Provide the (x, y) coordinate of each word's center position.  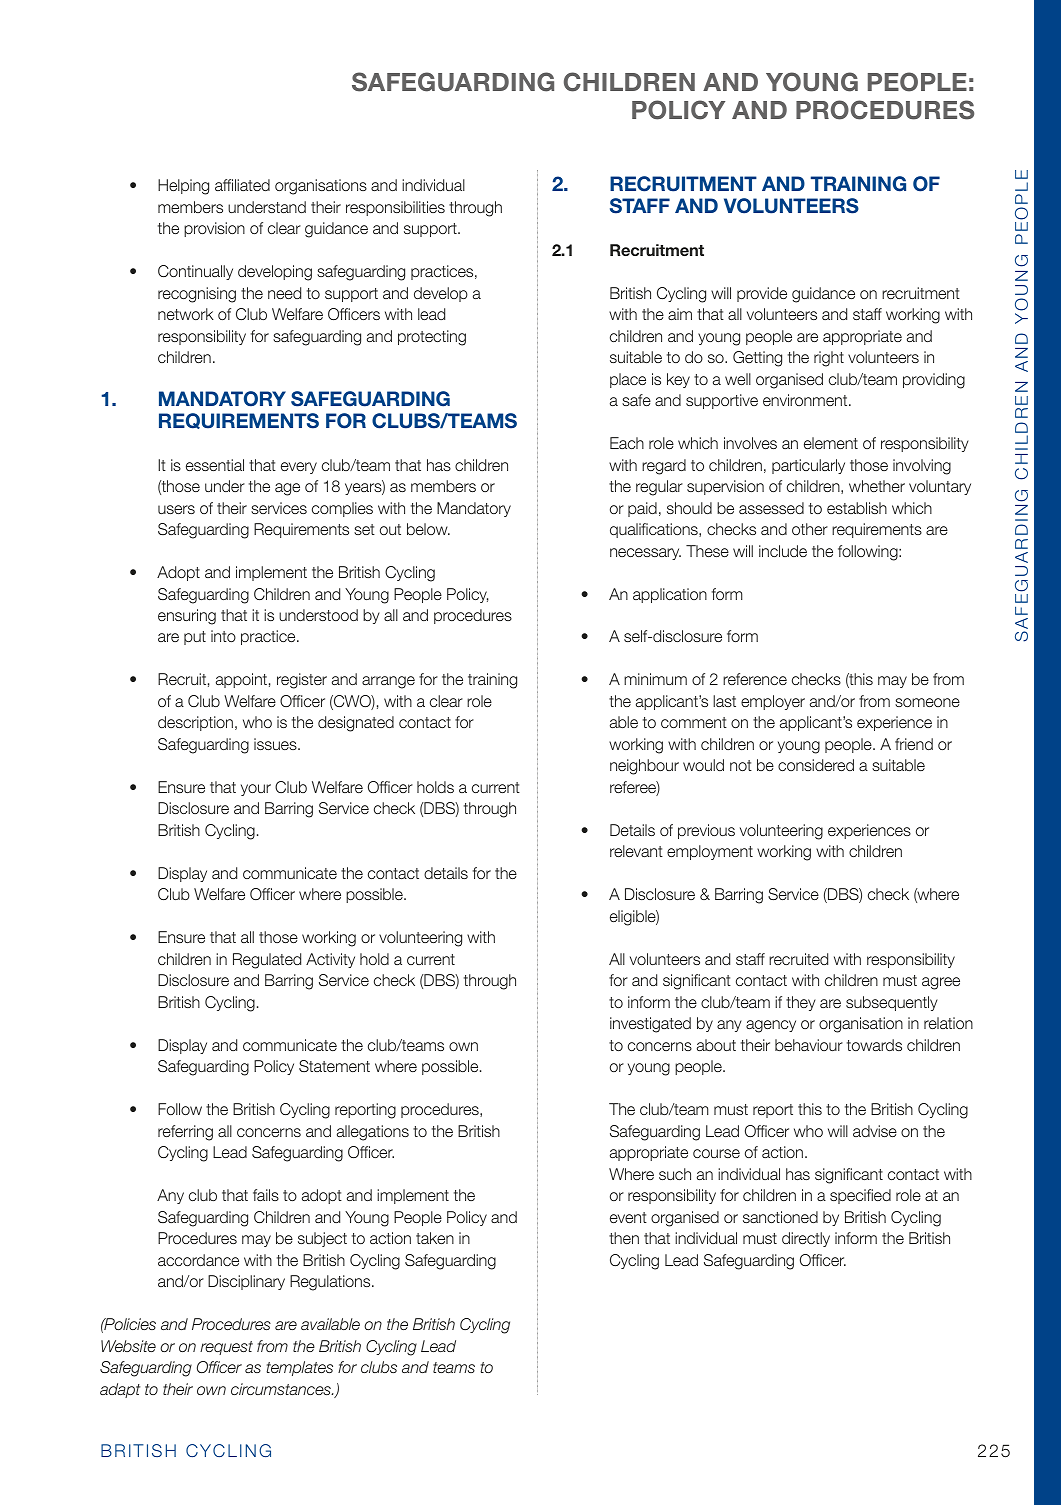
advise (875, 1131)
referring (185, 1133)
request (226, 1348)
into (223, 636)
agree (941, 983)
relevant (636, 851)
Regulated (267, 961)
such (675, 1174)
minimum (655, 679)
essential (215, 465)
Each (627, 443)
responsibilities (395, 208)
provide (762, 294)
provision (214, 229)
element (831, 443)
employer (773, 702)
